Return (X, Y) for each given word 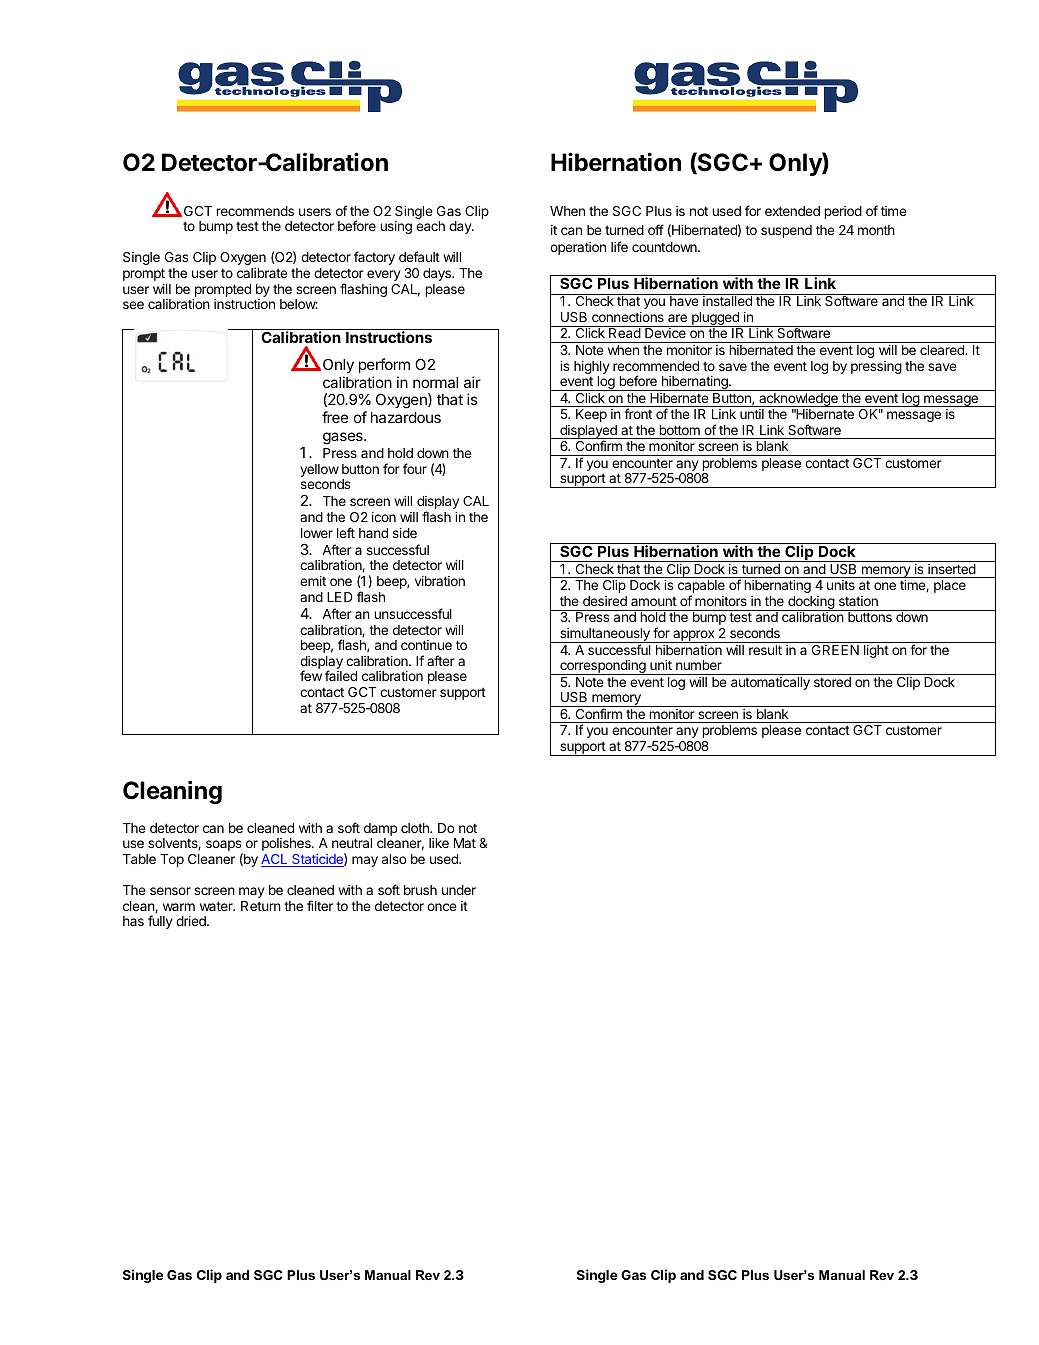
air (472, 382)
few (311, 675)
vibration (440, 581)
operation (578, 248)
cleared (943, 350)
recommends (255, 211)
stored (832, 682)
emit (313, 581)
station (858, 601)
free (335, 417)
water (217, 906)
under (459, 890)
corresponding (603, 667)
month (876, 230)
